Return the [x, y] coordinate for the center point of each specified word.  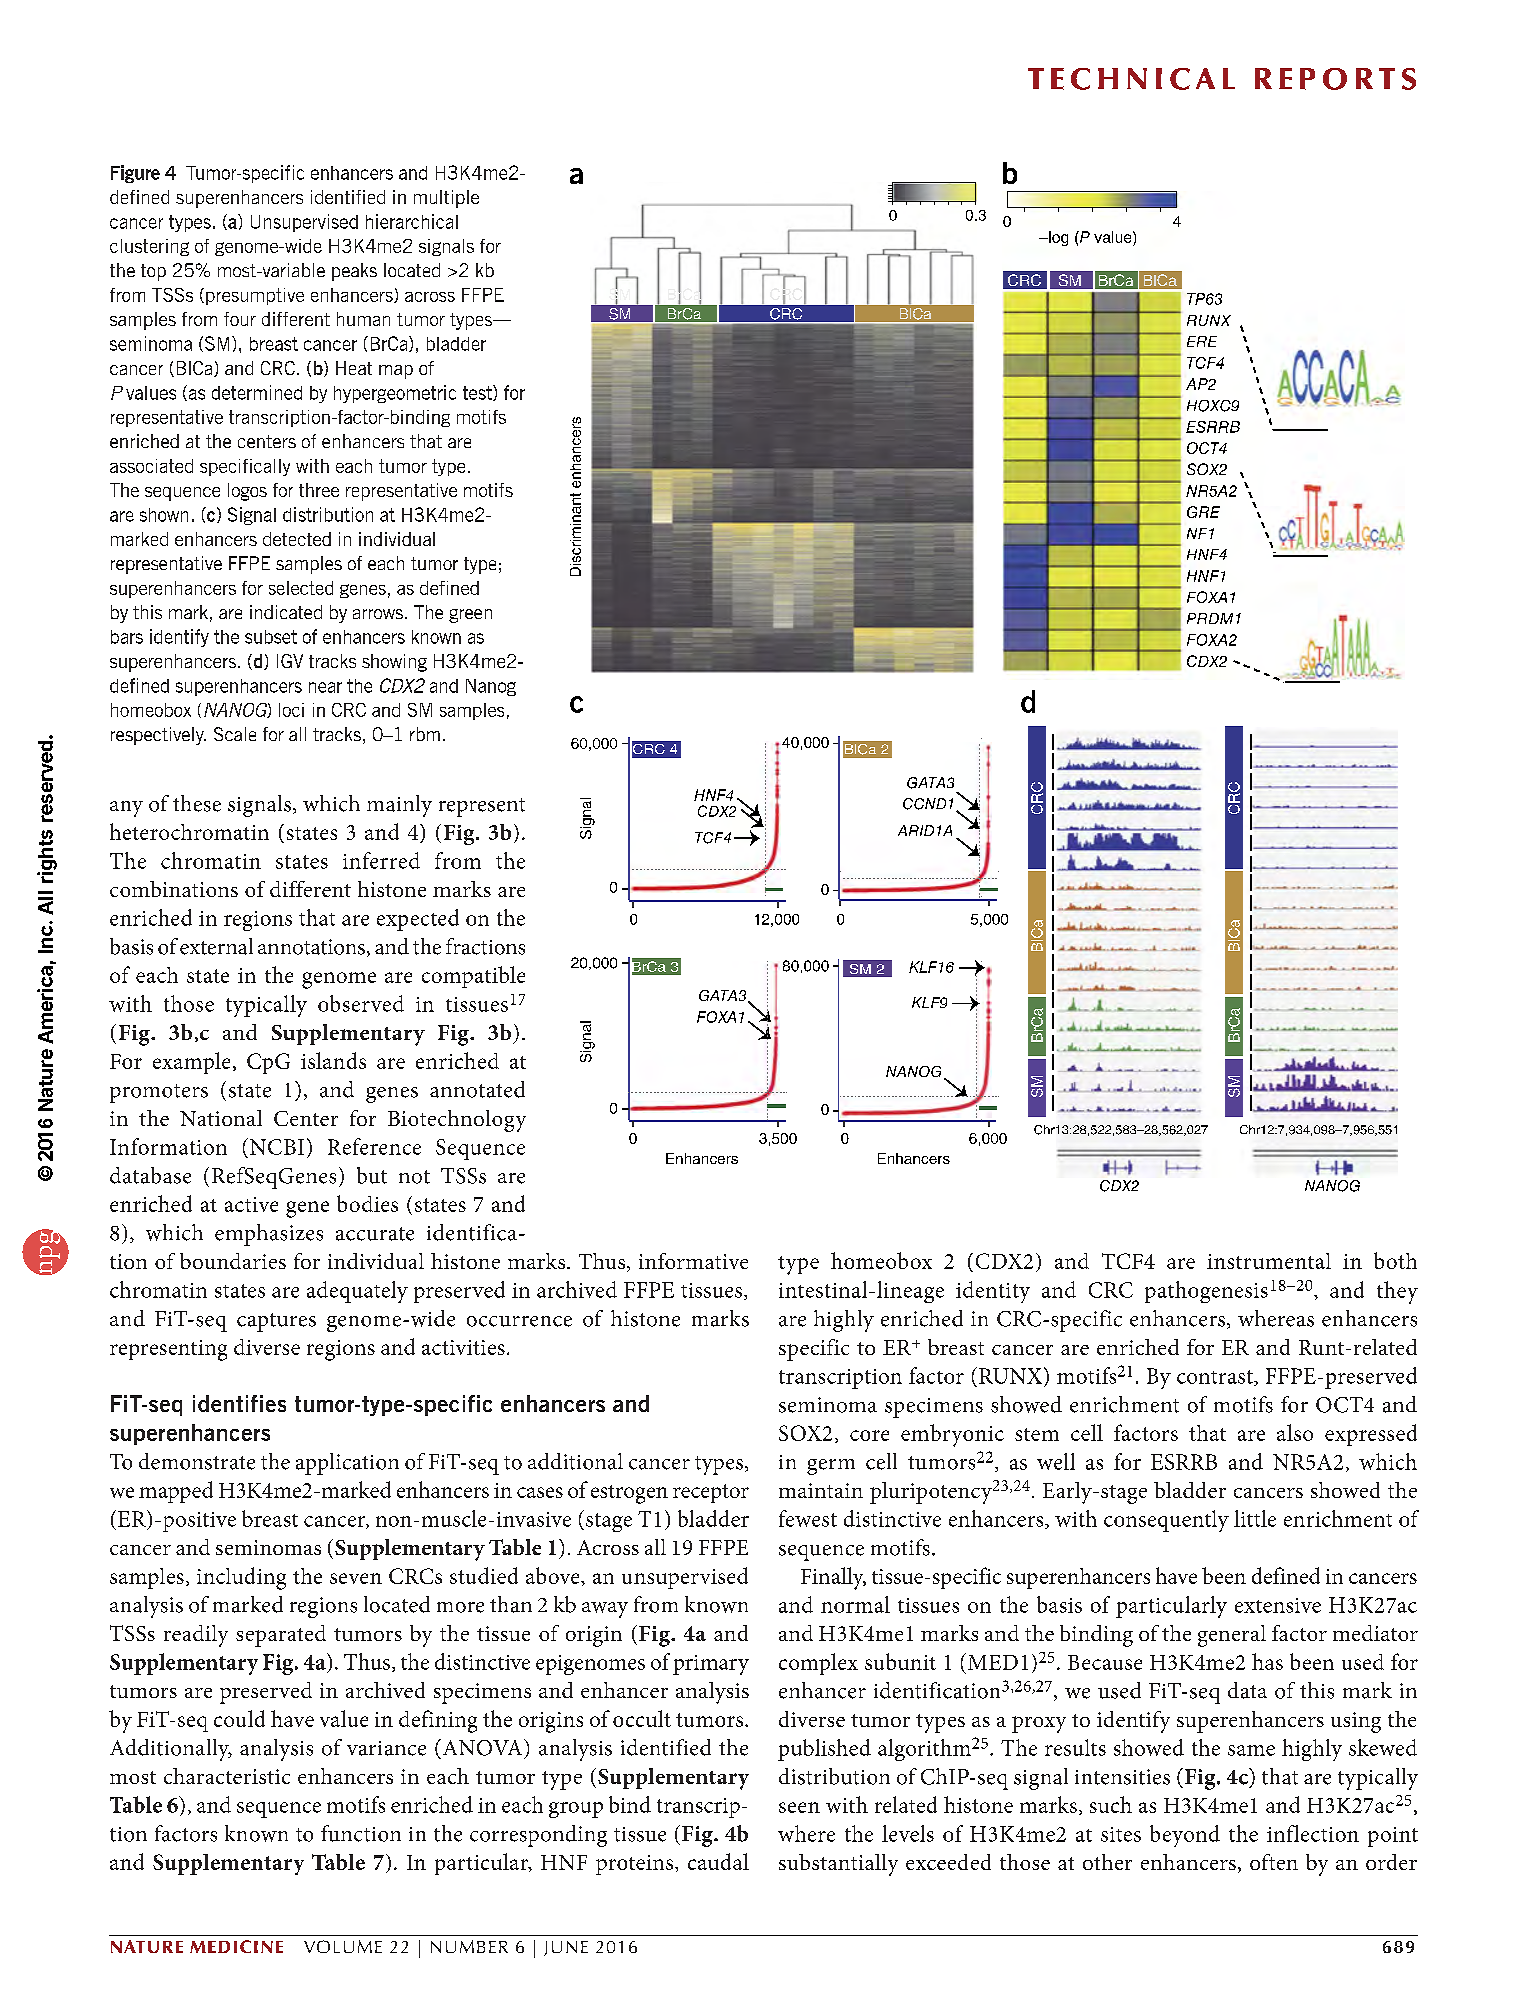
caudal [718, 1861]
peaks [354, 272]
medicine [236, 1946]
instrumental [1269, 1261]
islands [333, 1060]
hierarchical [412, 221]
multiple [446, 199]
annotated [477, 1089]
